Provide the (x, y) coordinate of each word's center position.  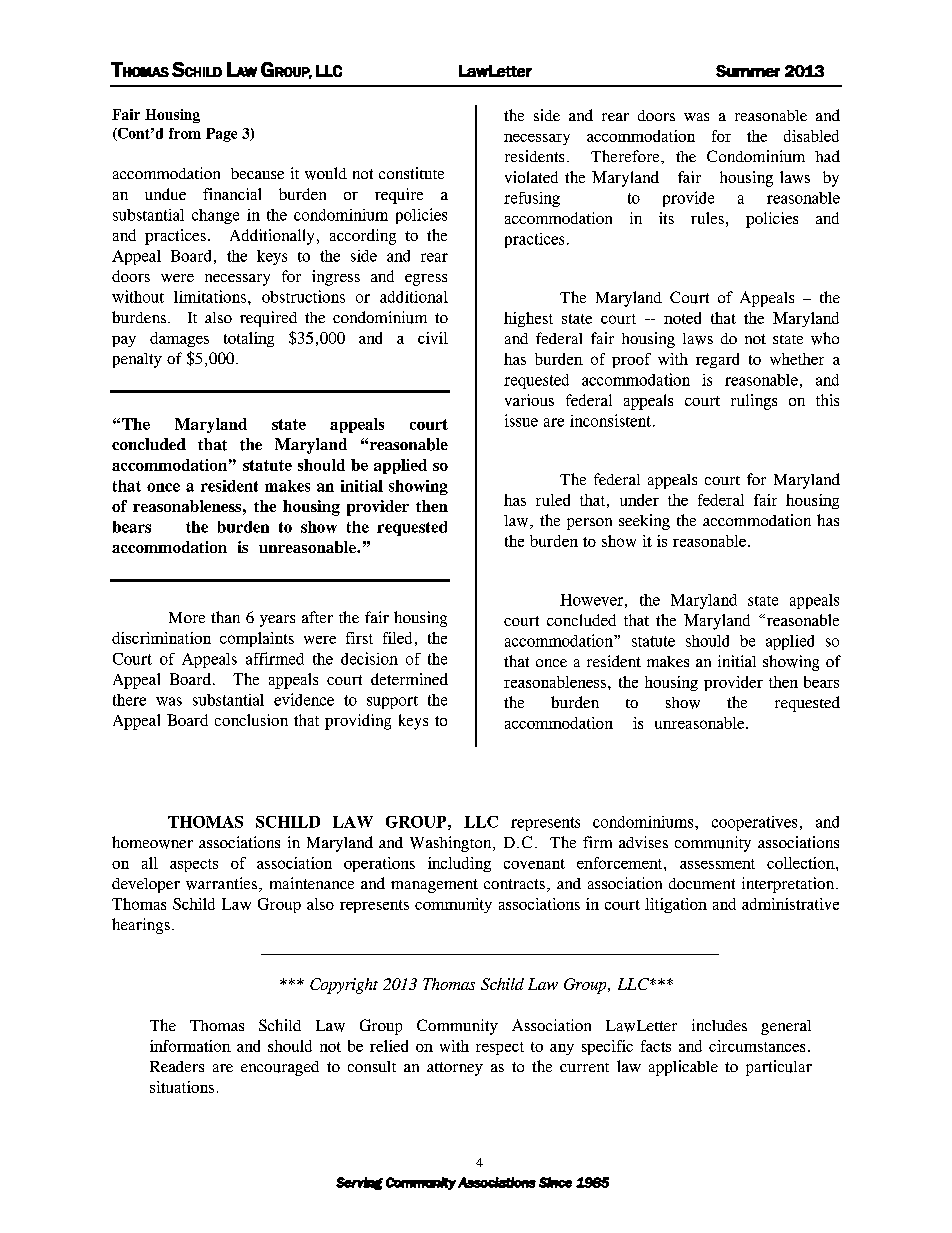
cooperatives (754, 823)
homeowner (152, 842)
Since (555, 1182)
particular (779, 1068)
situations (182, 1087)
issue (521, 420)
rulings (754, 402)
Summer (748, 71)
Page (221, 135)
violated (531, 177)
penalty (137, 360)
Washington (452, 844)
